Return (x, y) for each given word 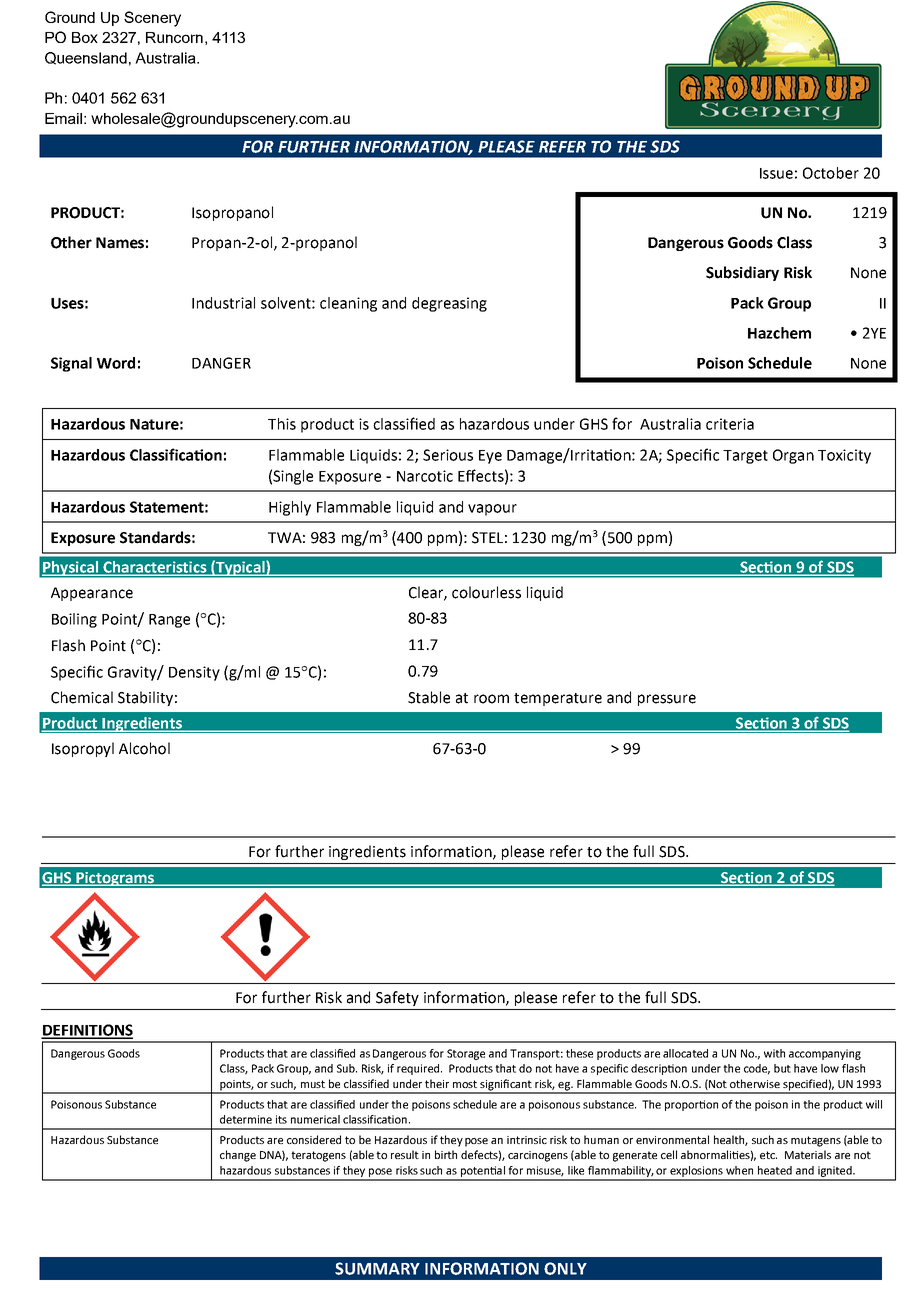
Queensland (86, 58)
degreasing (449, 304)
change (238, 1156)
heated (775, 1170)
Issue (776, 173)
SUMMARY (377, 1268)
